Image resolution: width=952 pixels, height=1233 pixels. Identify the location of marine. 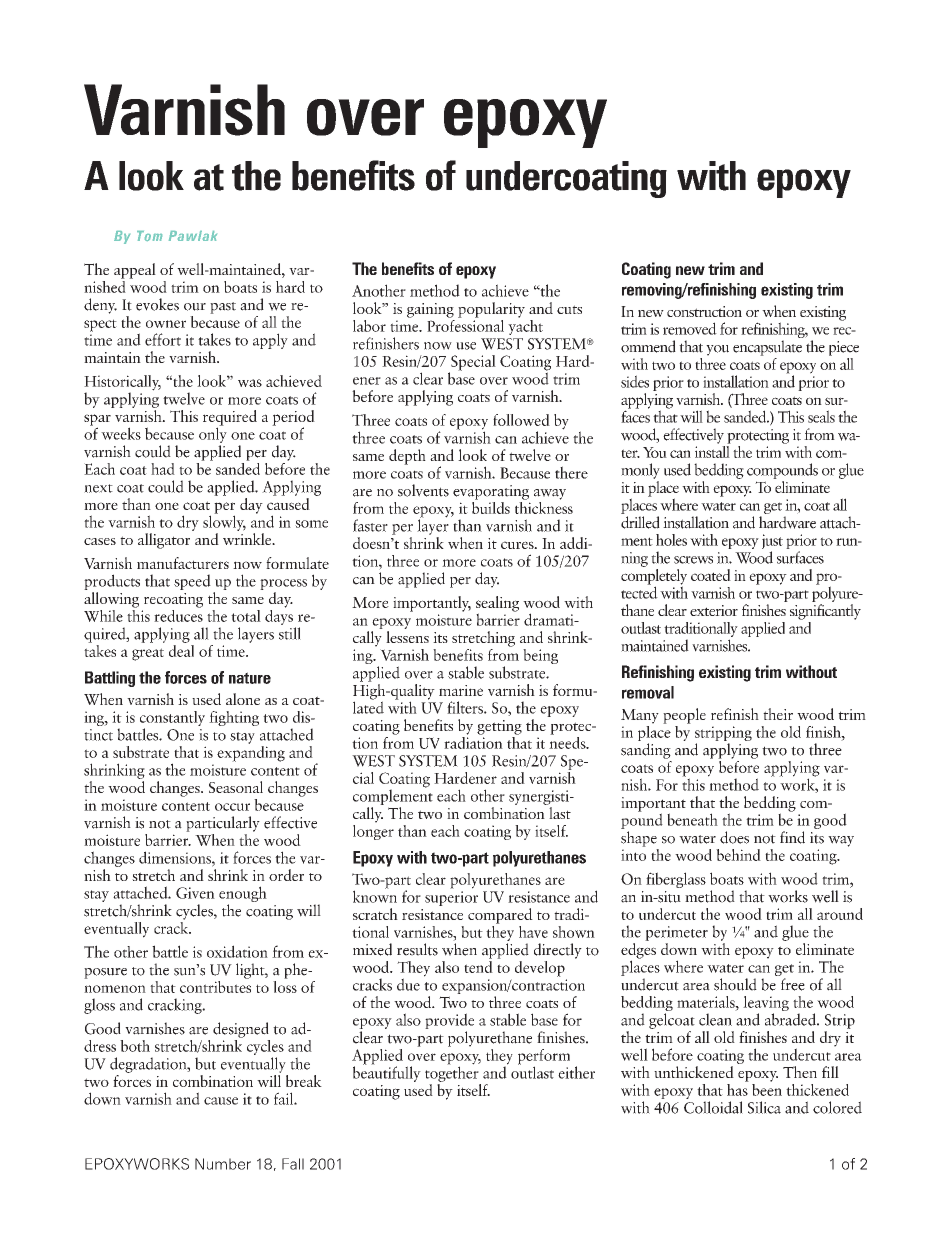
(461, 690).
